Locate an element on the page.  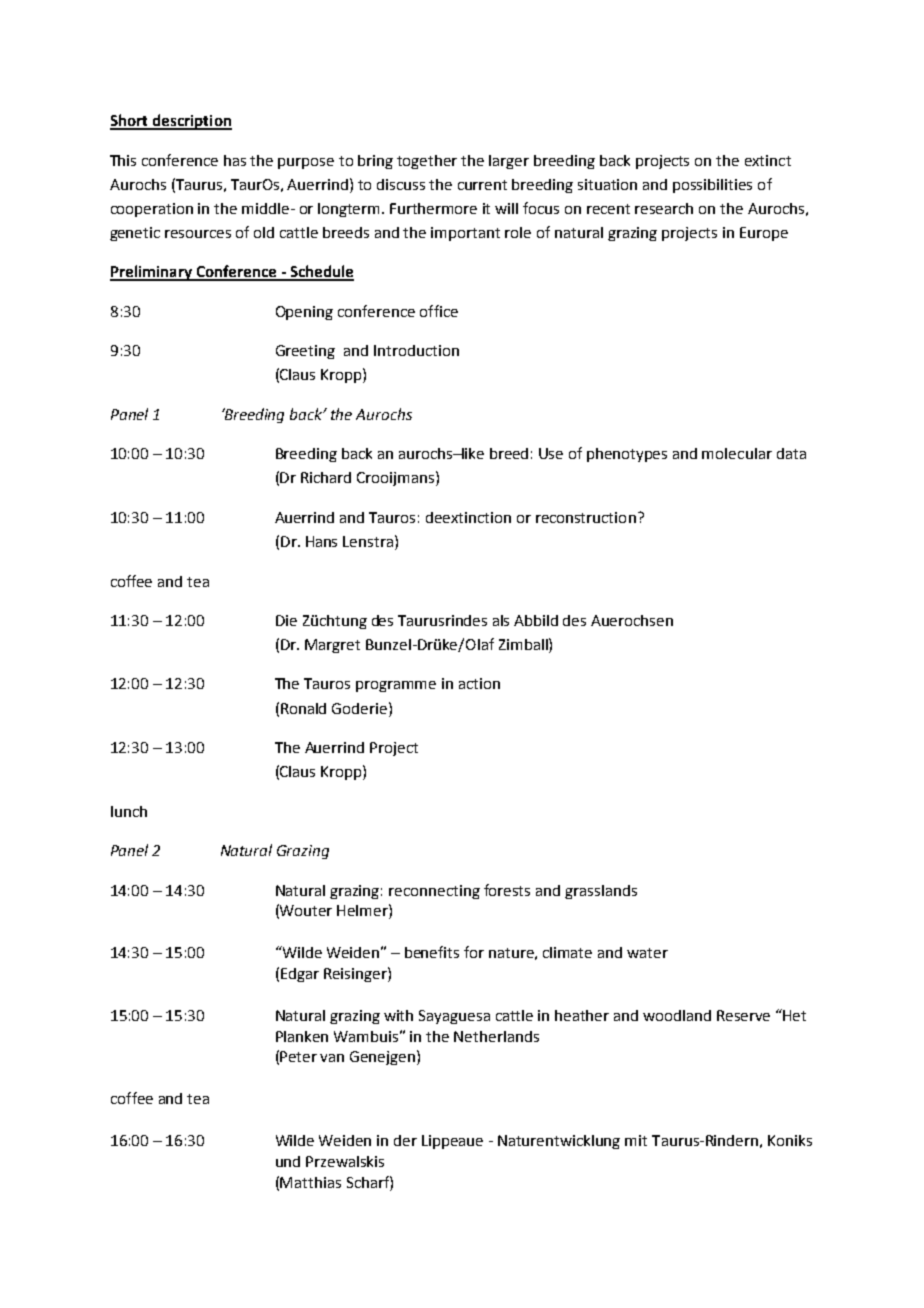
together is located at coordinates (427, 162).
